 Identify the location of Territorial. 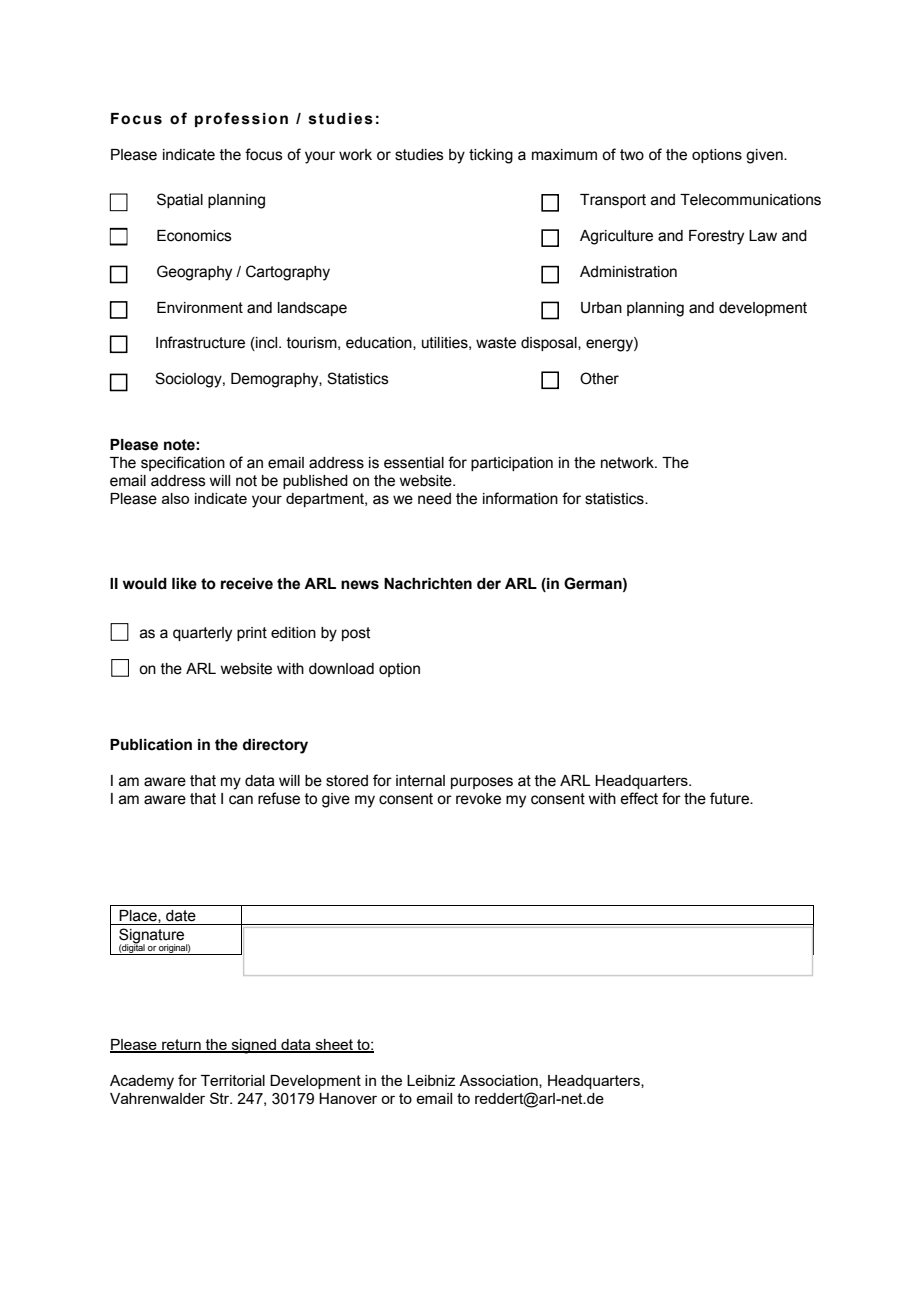
(233, 1080).
